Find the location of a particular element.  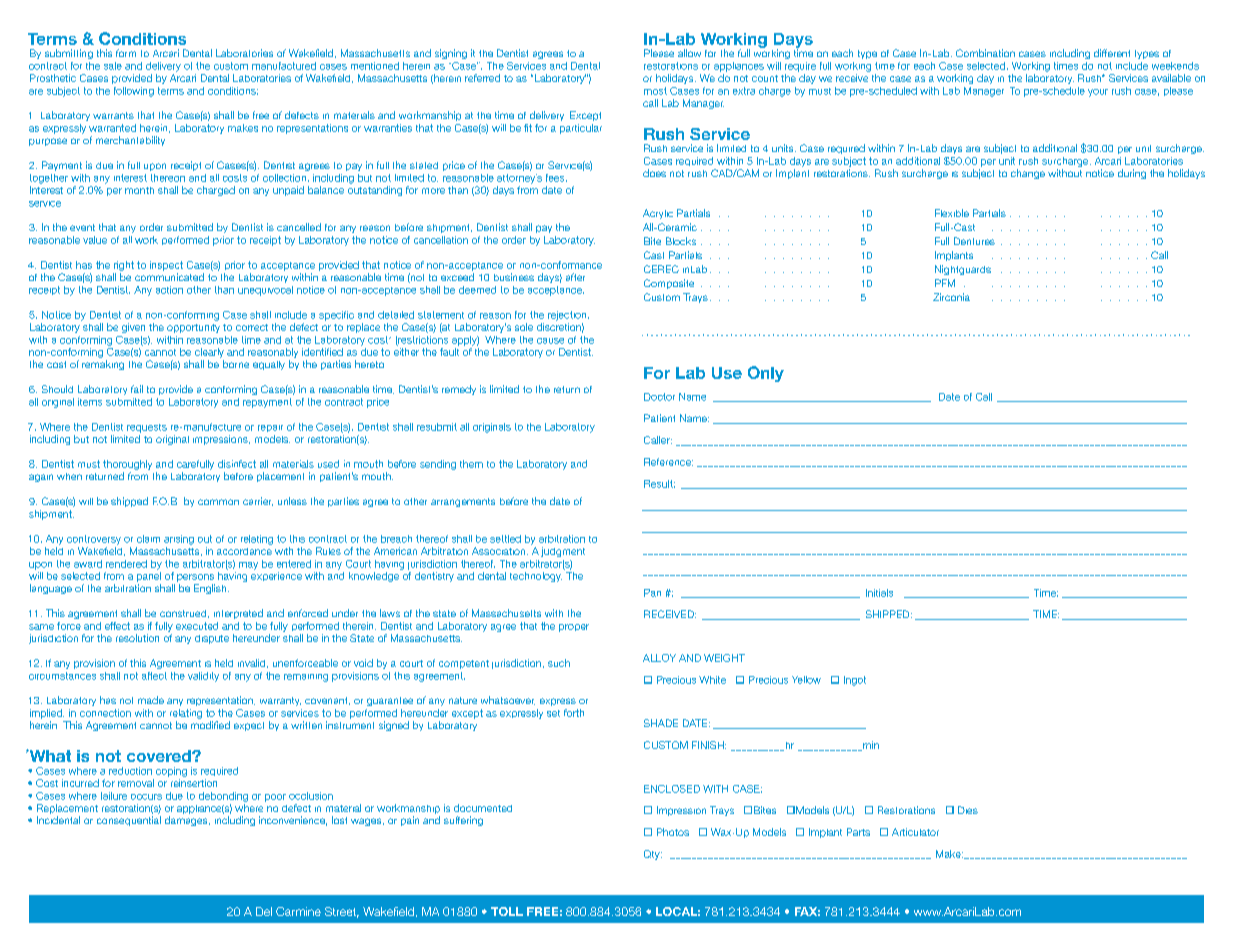

most is located at coordinates (655, 91).
